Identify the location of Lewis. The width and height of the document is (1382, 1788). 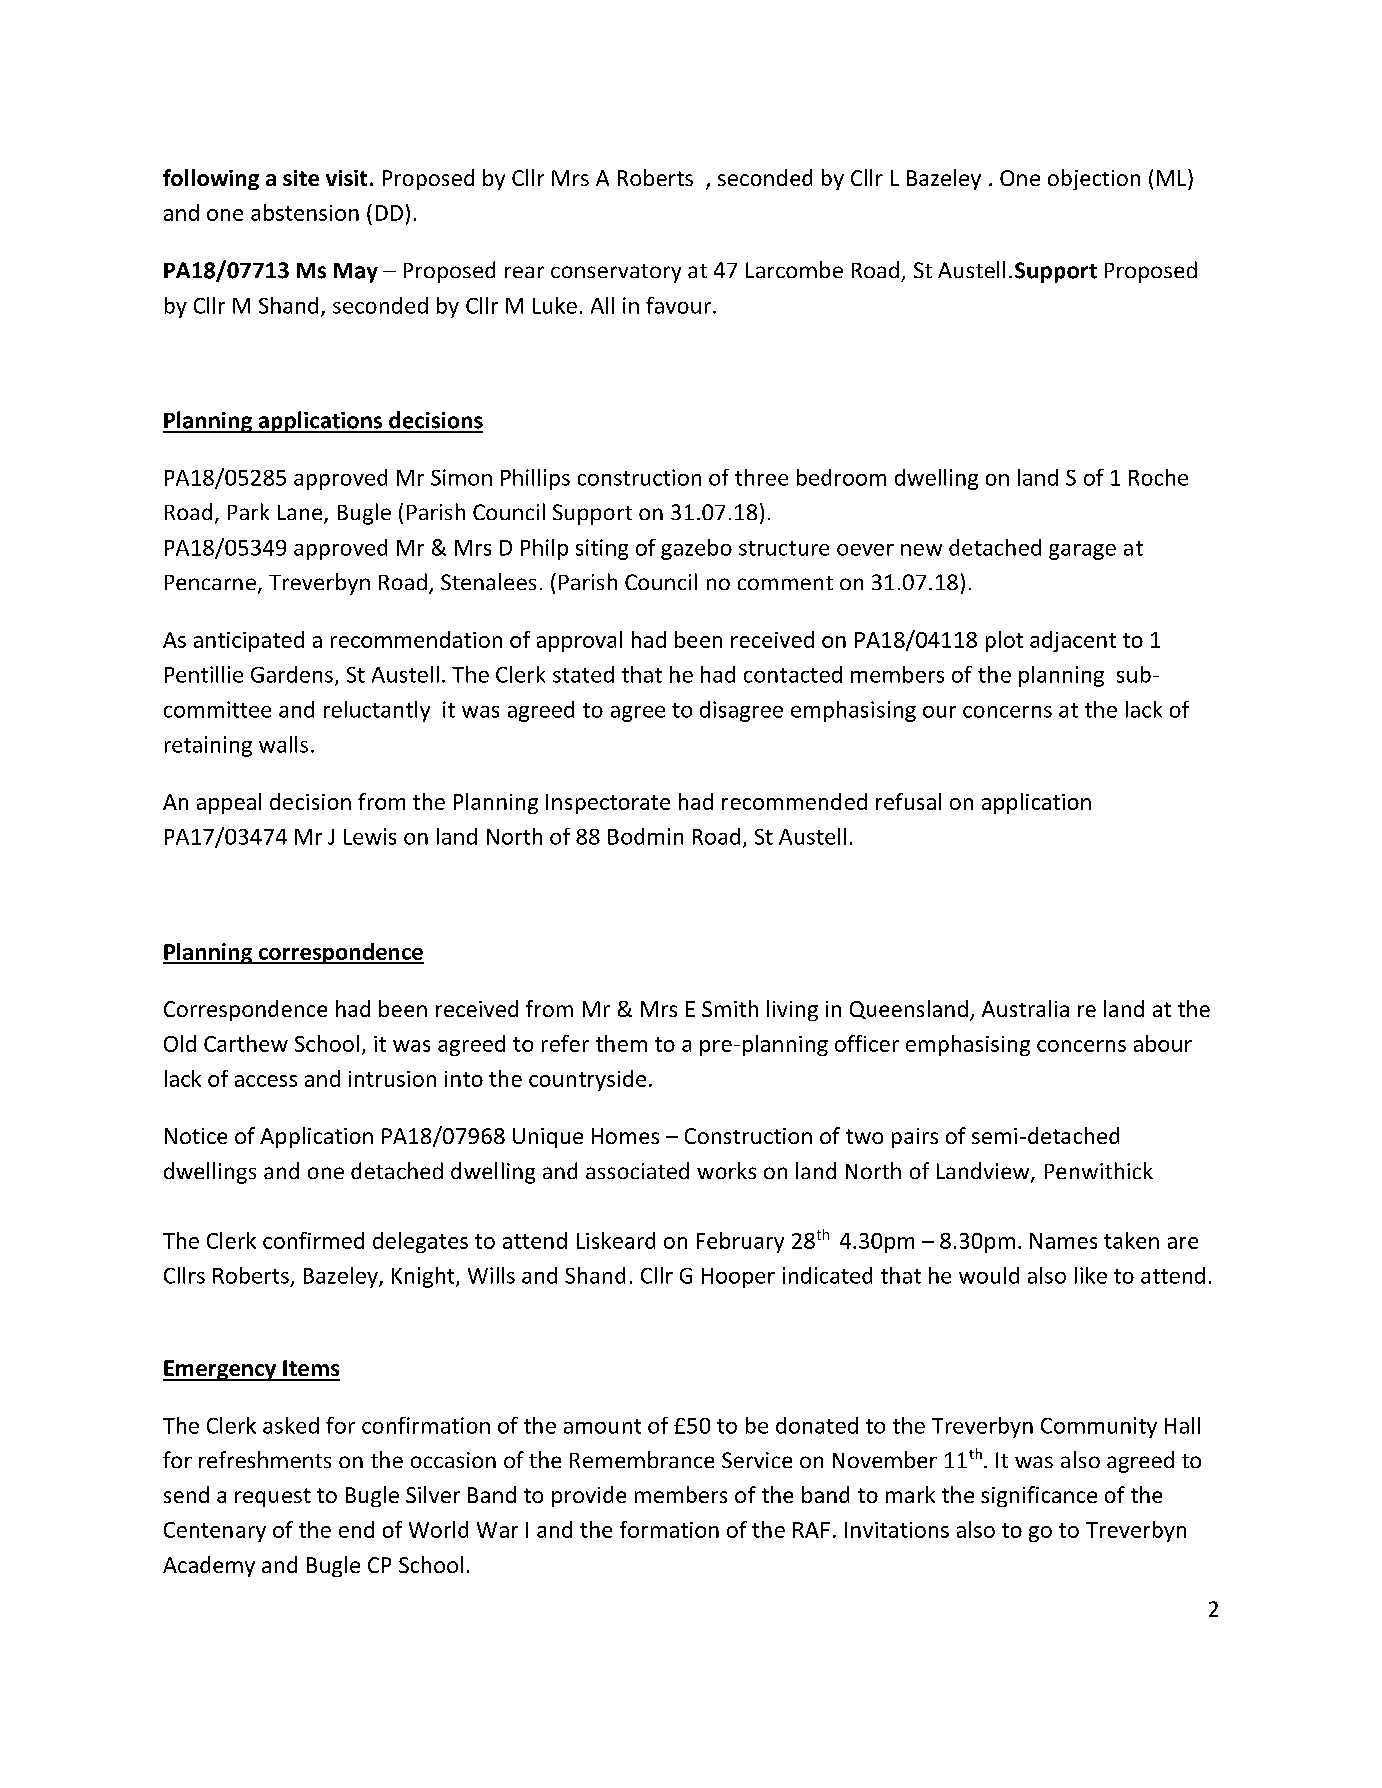
(370, 836).
